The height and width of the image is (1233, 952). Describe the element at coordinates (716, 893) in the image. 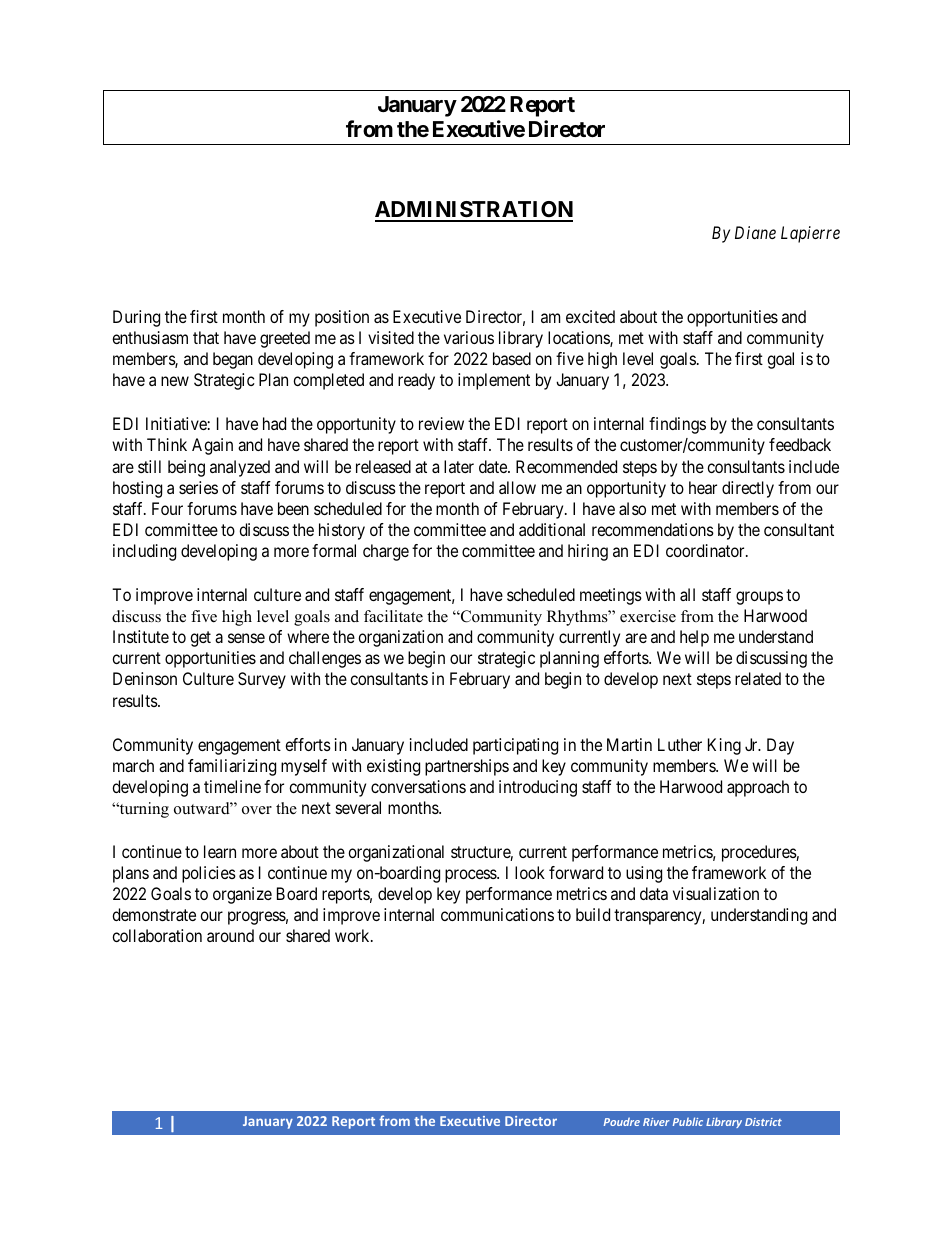

I see `visualization` at that location.
